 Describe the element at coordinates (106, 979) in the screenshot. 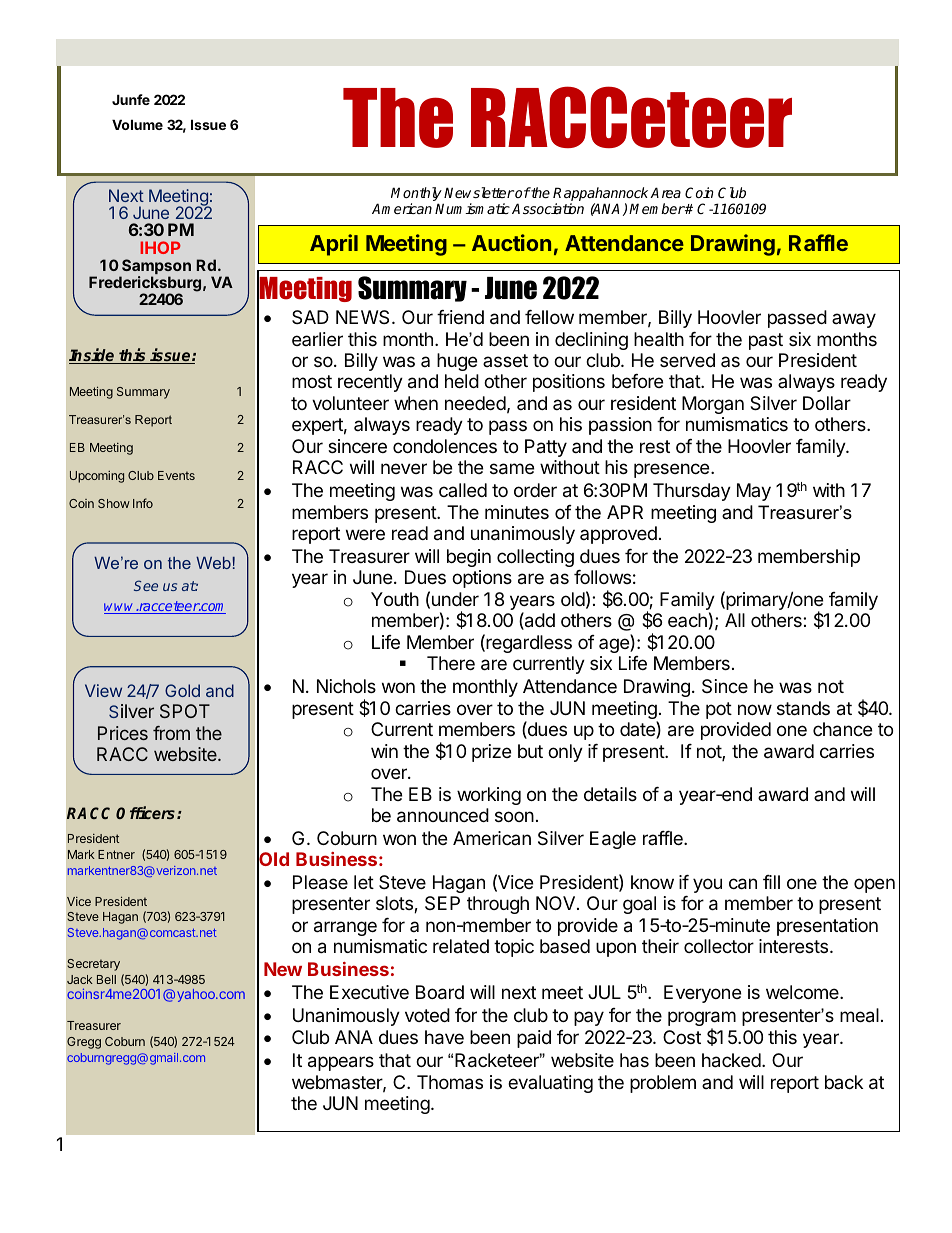

I see `Bell` at that location.
